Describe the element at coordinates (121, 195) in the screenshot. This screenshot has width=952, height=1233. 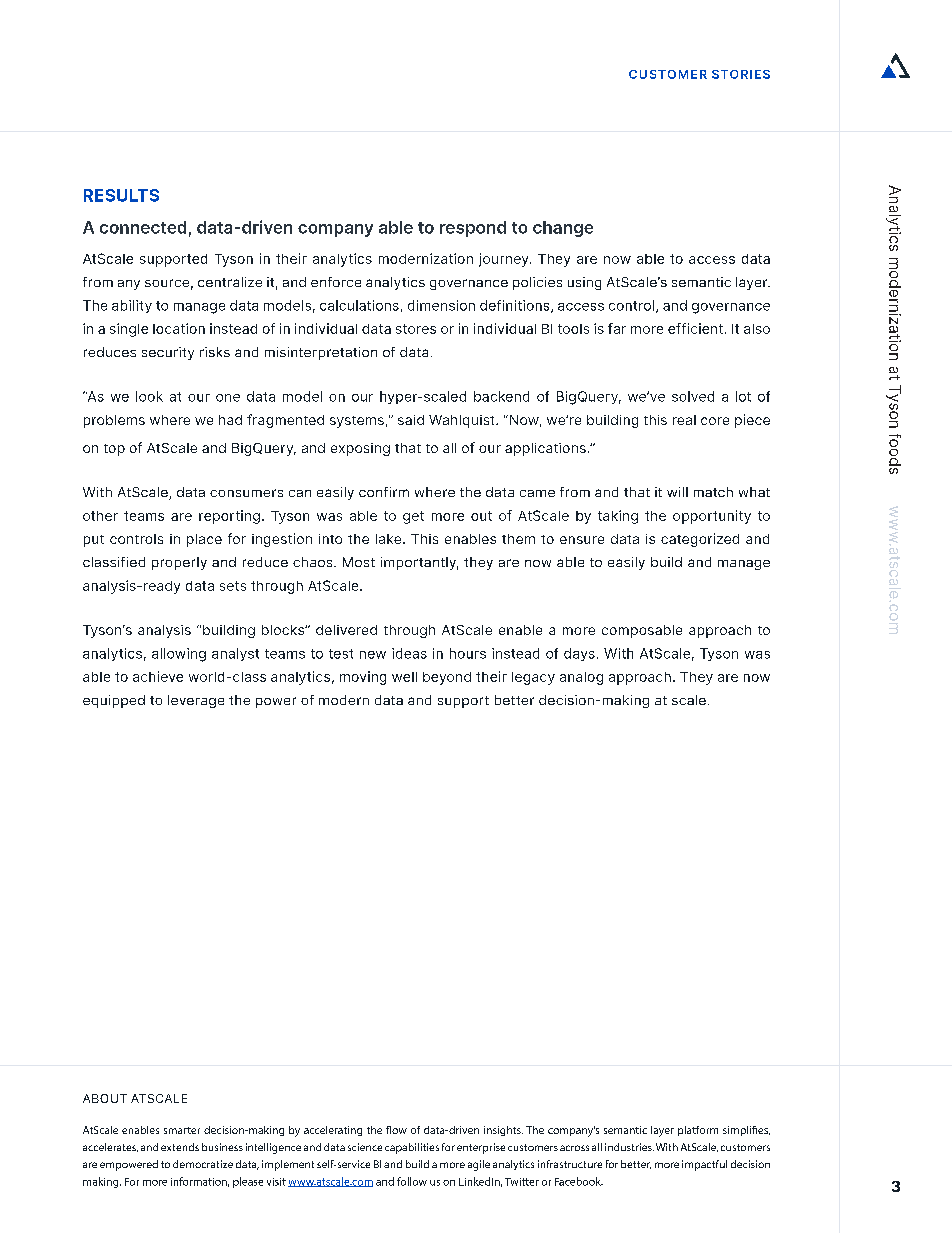
I see `RESULTS` at that location.
